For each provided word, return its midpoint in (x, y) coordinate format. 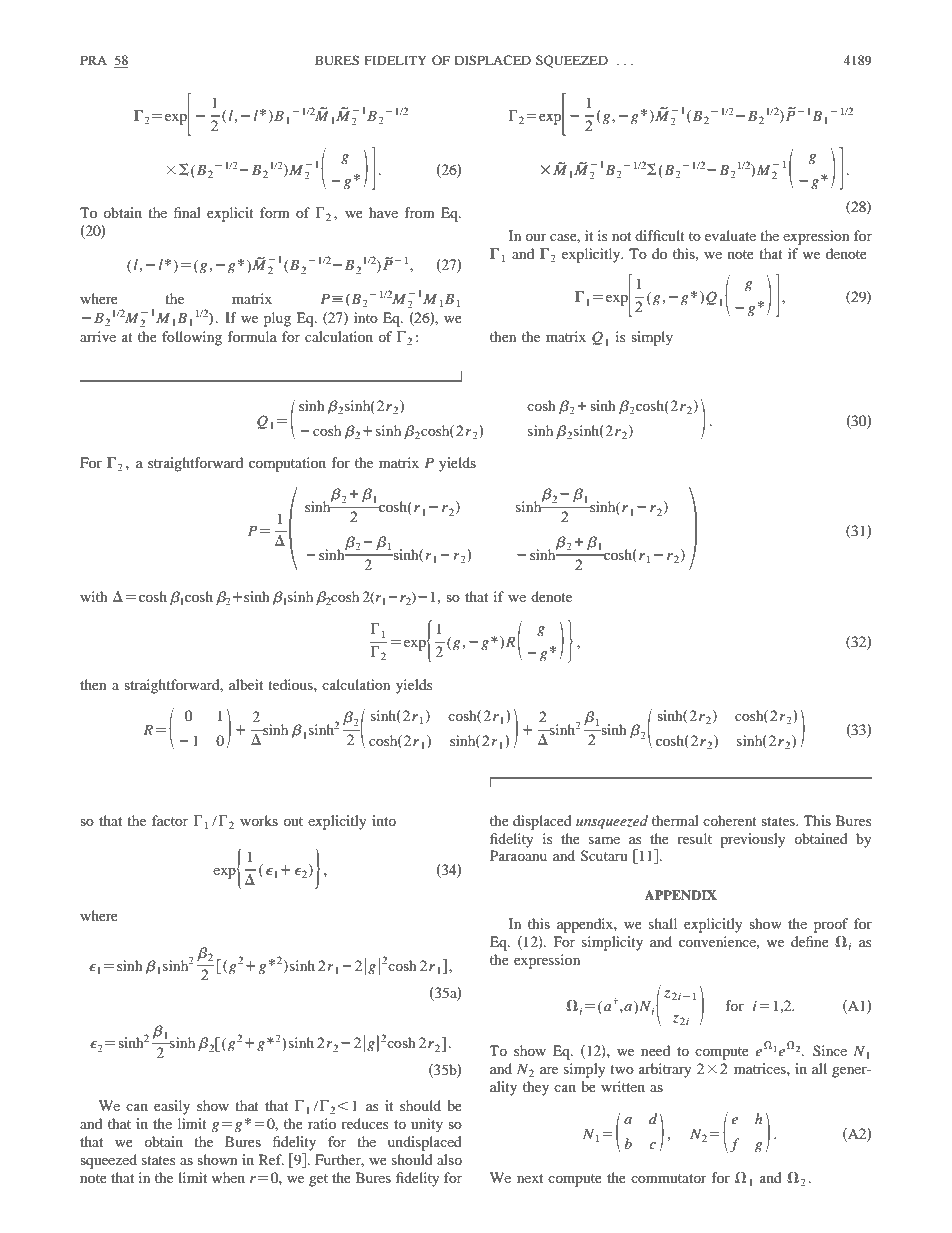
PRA (93, 60)
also (449, 1159)
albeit (246, 684)
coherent (730, 820)
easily (172, 1107)
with (94, 596)
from (419, 212)
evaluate (730, 235)
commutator (669, 1178)
